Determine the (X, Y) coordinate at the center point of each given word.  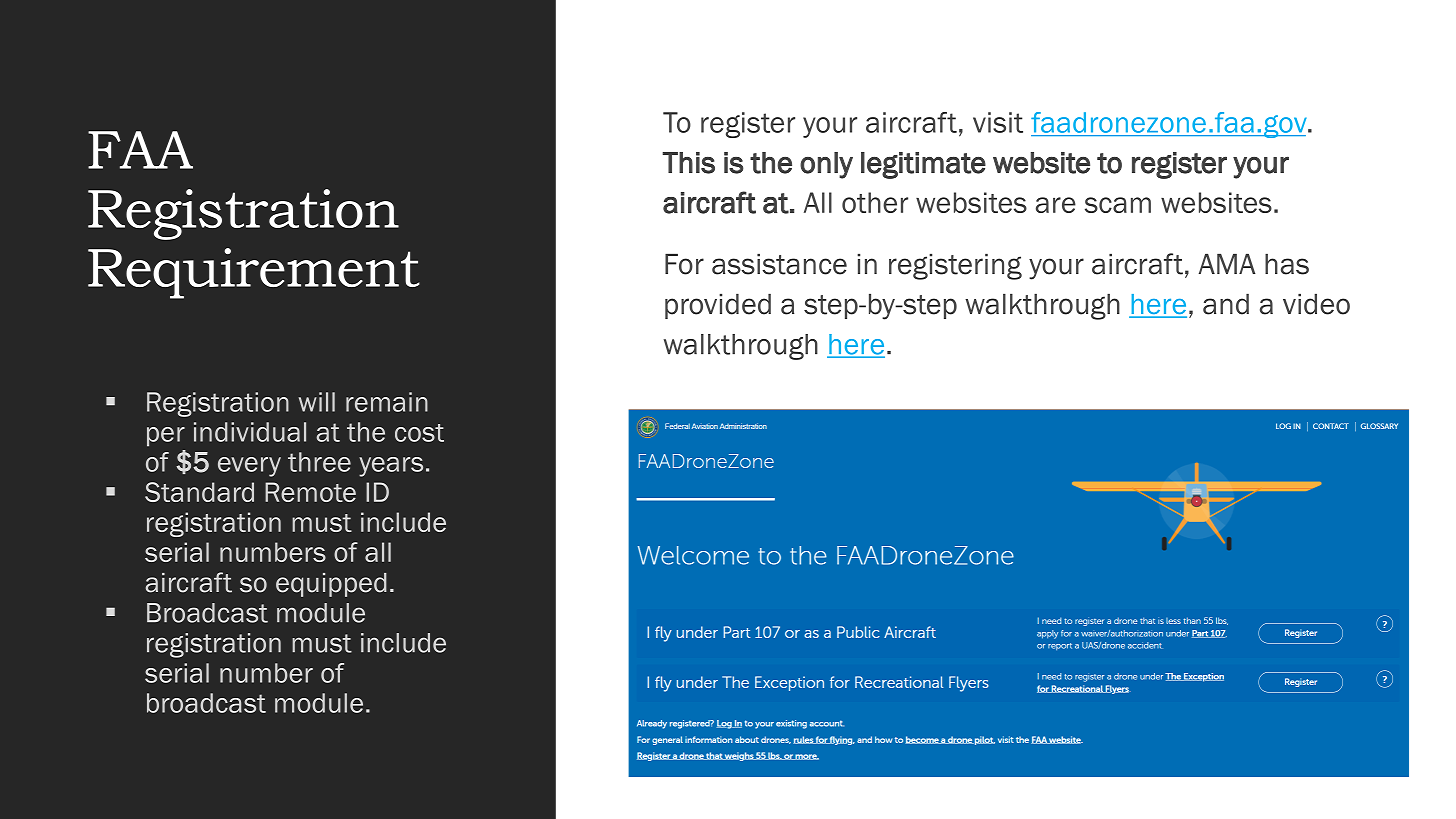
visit (998, 122)
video (1316, 304)
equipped (331, 585)
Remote (310, 492)
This (688, 163)
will (317, 402)
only (826, 165)
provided (718, 306)
